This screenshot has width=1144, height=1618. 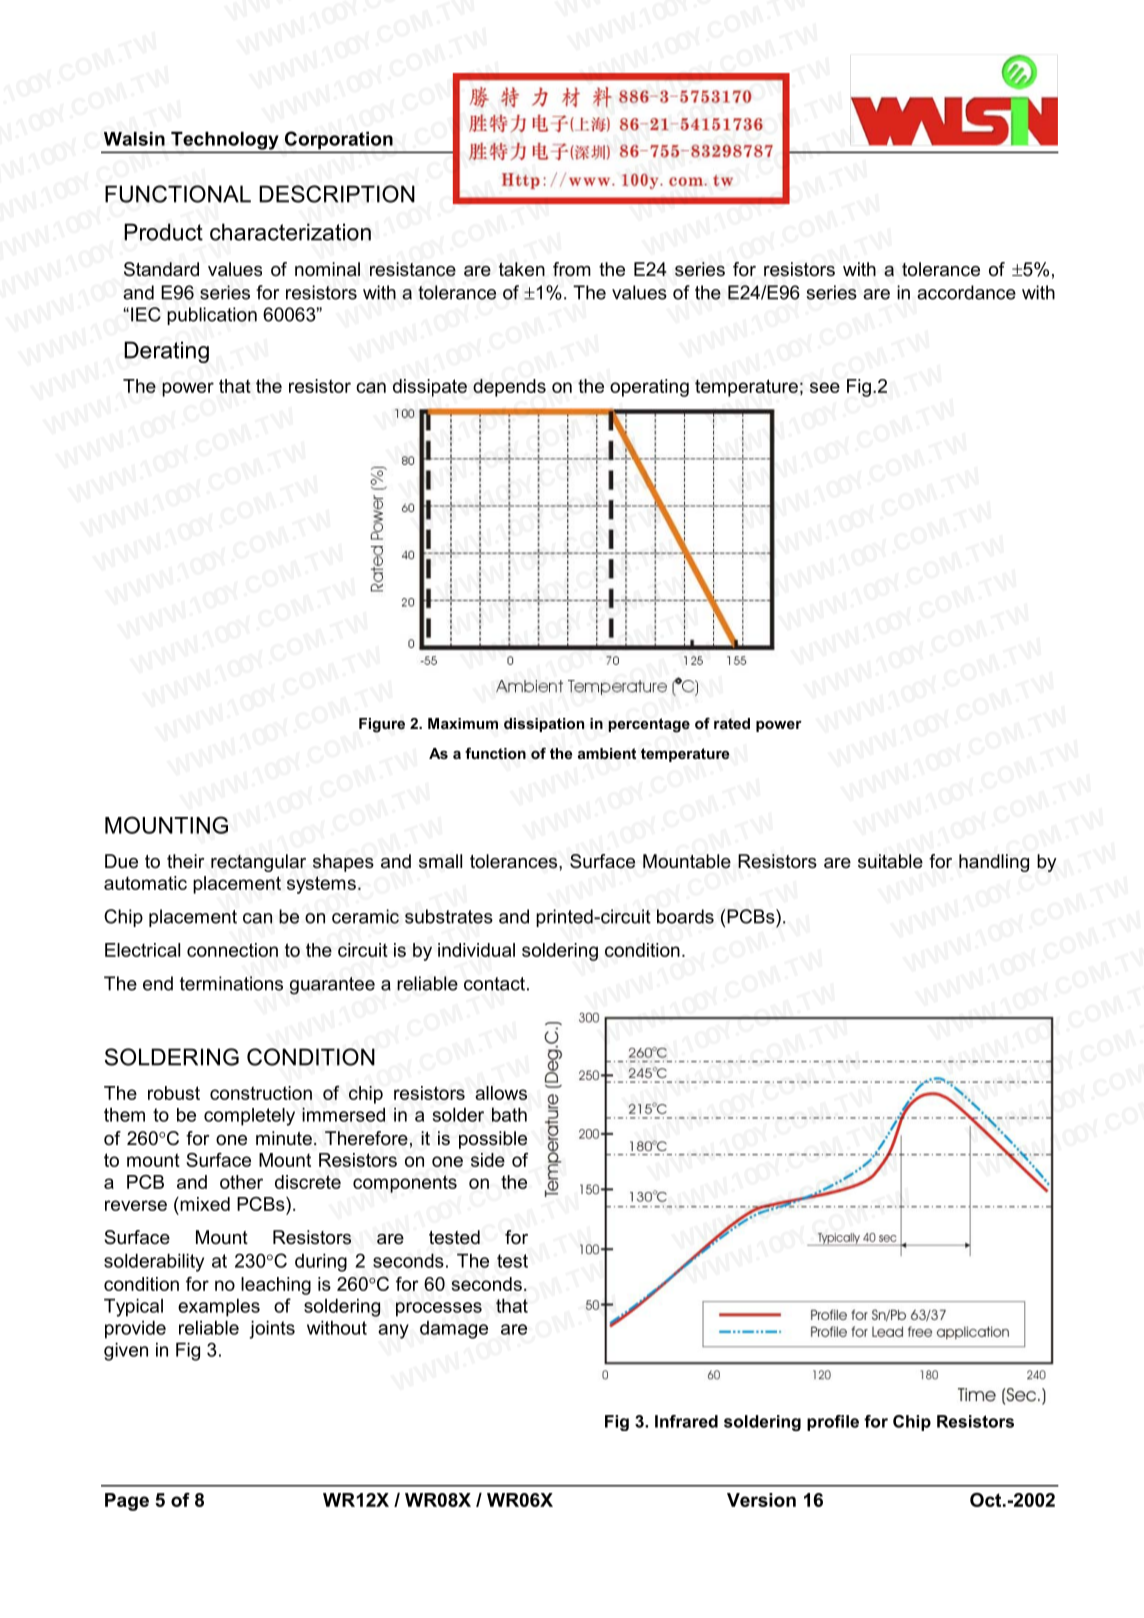 What do you see at coordinates (501, 1093) in the screenshot?
I see `allows` at bounding box center [501, 1093].
